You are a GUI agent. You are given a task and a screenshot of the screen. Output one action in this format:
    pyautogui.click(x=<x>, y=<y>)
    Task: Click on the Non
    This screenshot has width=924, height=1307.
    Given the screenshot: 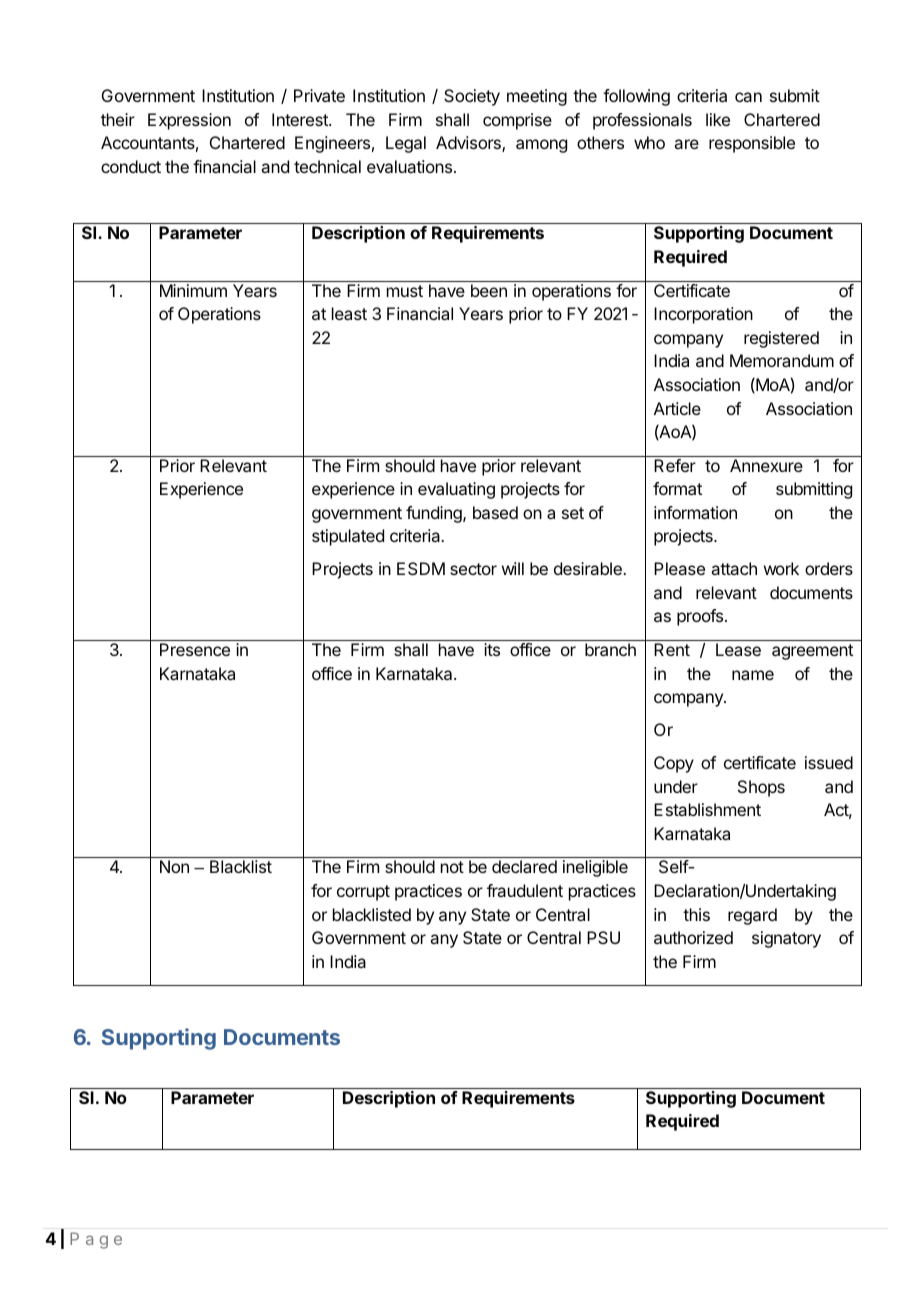 What is the action you would take?
    pyautogui.click(x=174, y=866)
